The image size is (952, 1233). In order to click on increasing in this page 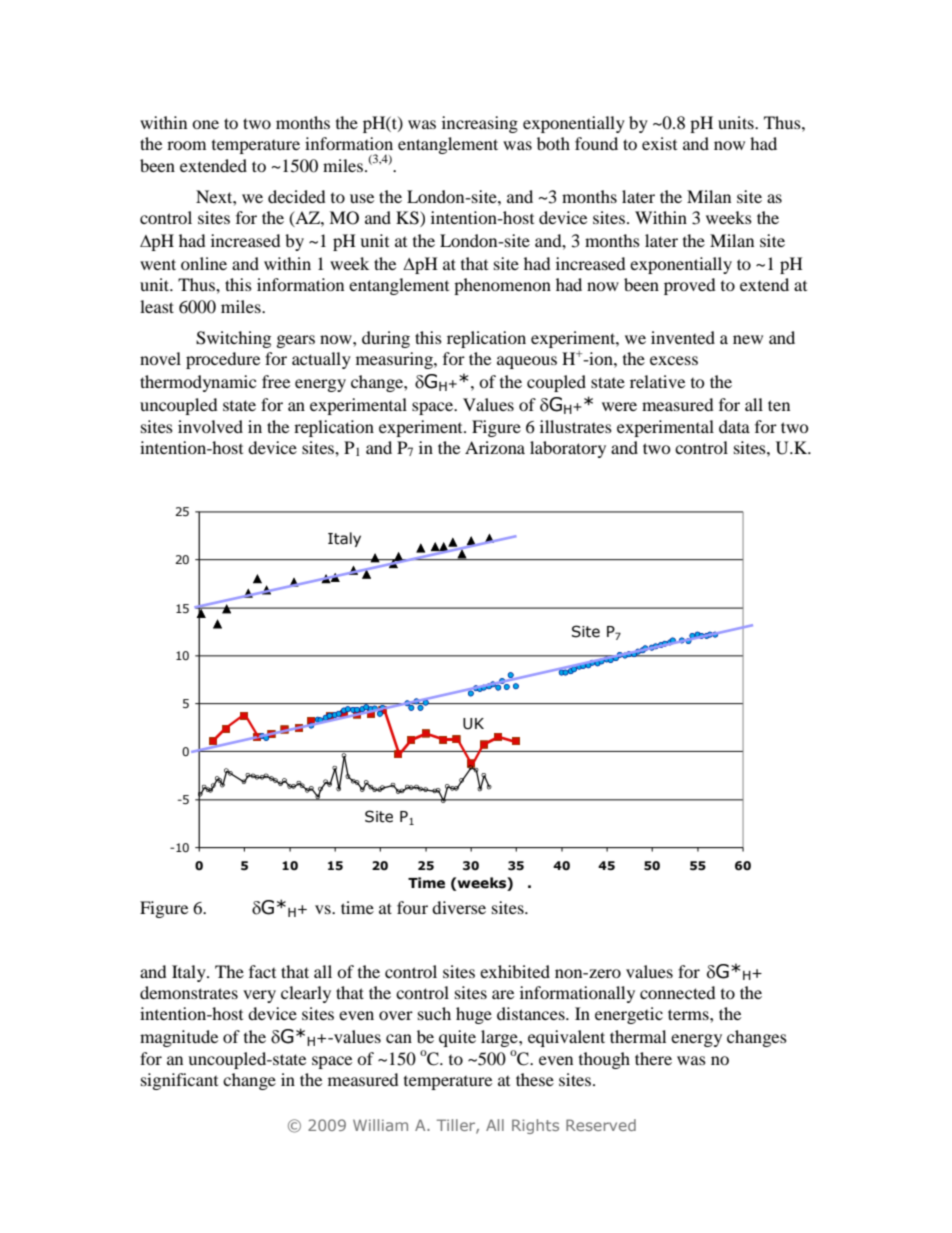, I will do `click(480, 124)`.
